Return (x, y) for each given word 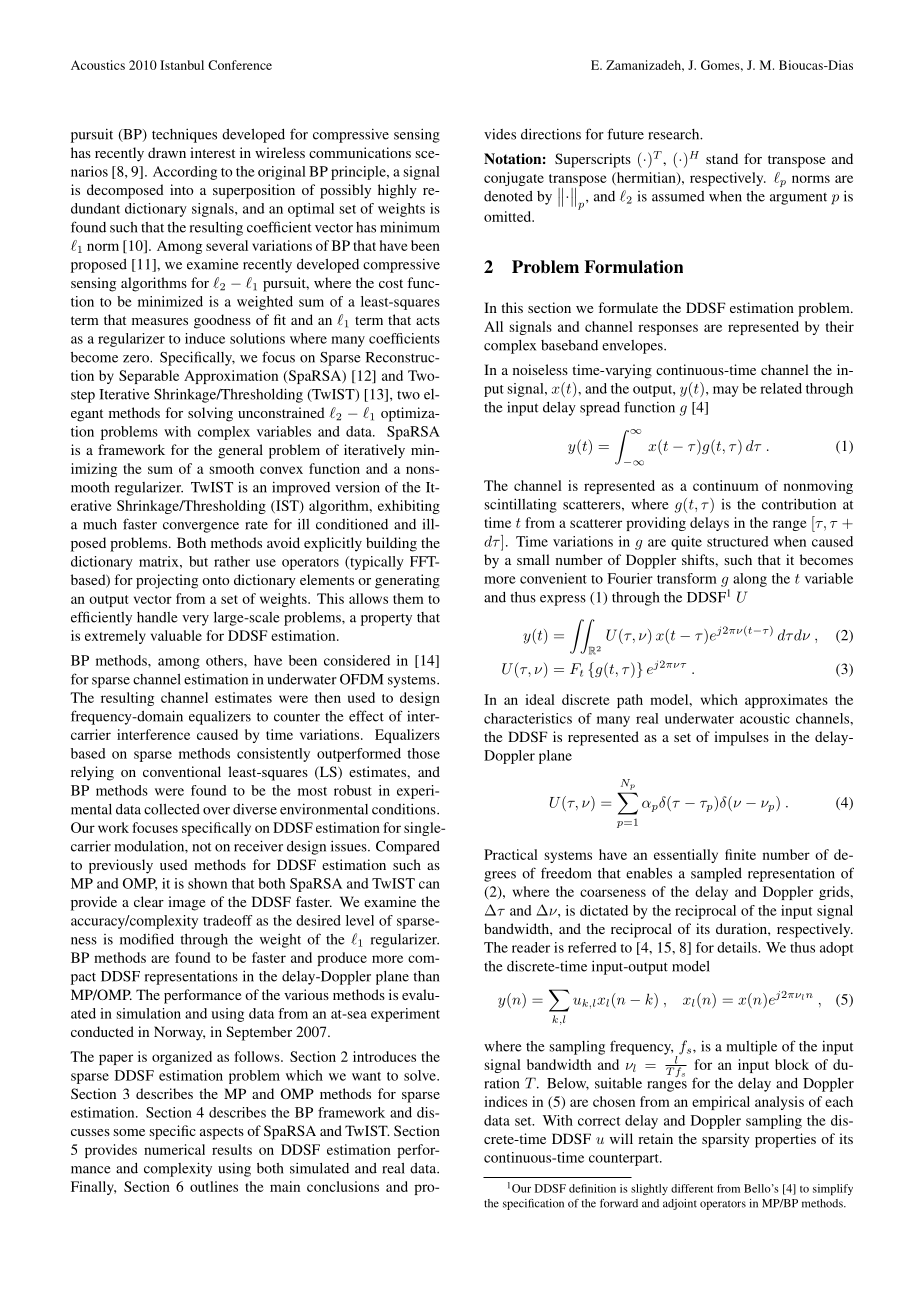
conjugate (514, 179)
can (429, 885)
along (750, 580)
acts (428, 320)
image (186, 903)
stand (722, 158)
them (408, 598)
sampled (716, 875)
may (726, 391)
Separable (149, 377)
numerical (174, 1149)
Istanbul (182, 65)
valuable (176, 635)
